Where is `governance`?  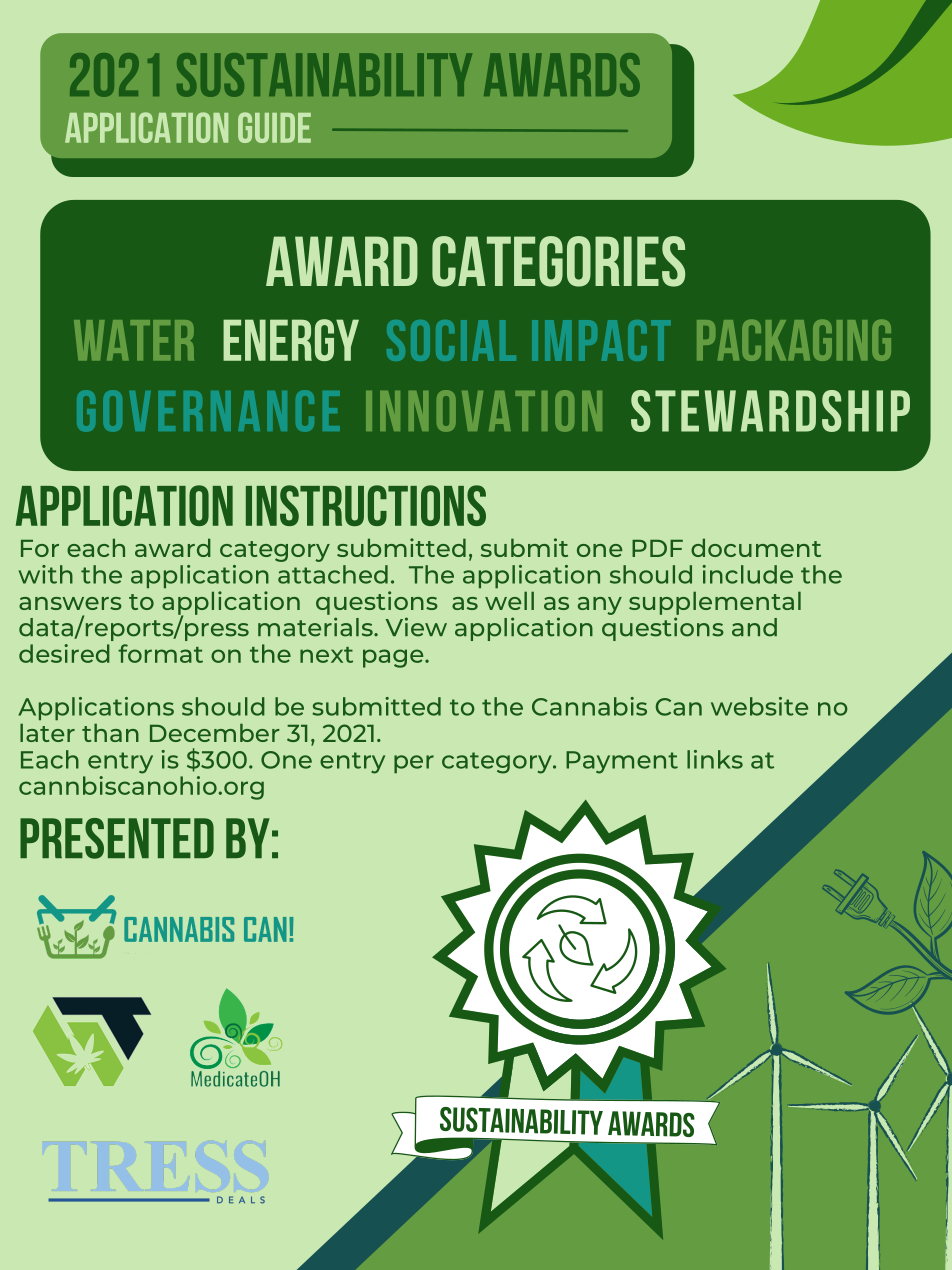 governance is located at coordinates (208, 411).
